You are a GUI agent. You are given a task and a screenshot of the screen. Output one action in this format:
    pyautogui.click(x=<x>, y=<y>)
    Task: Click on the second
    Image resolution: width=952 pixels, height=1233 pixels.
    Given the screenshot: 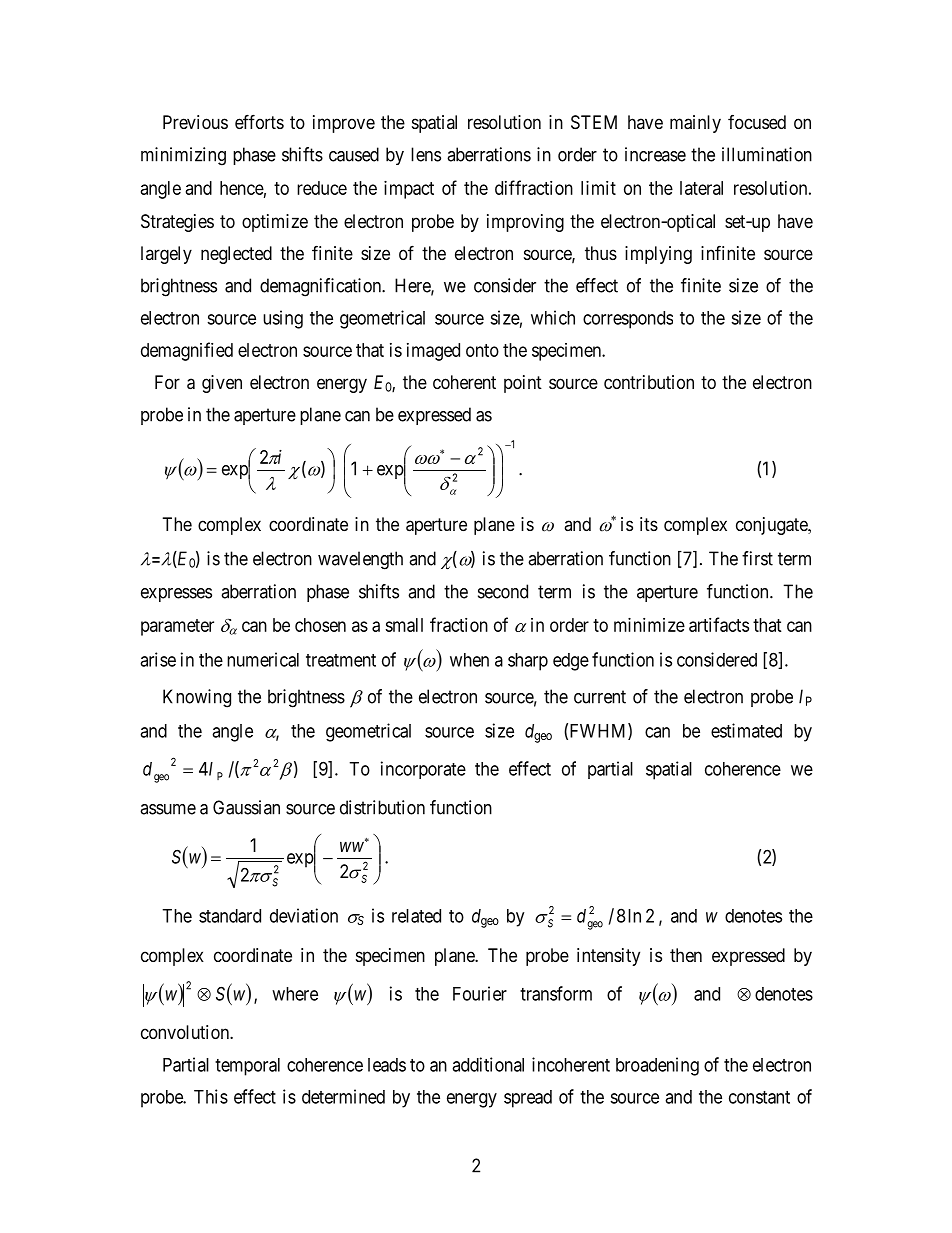 What is the action you would take?
    pyautogui.click(x=503, y=591)
